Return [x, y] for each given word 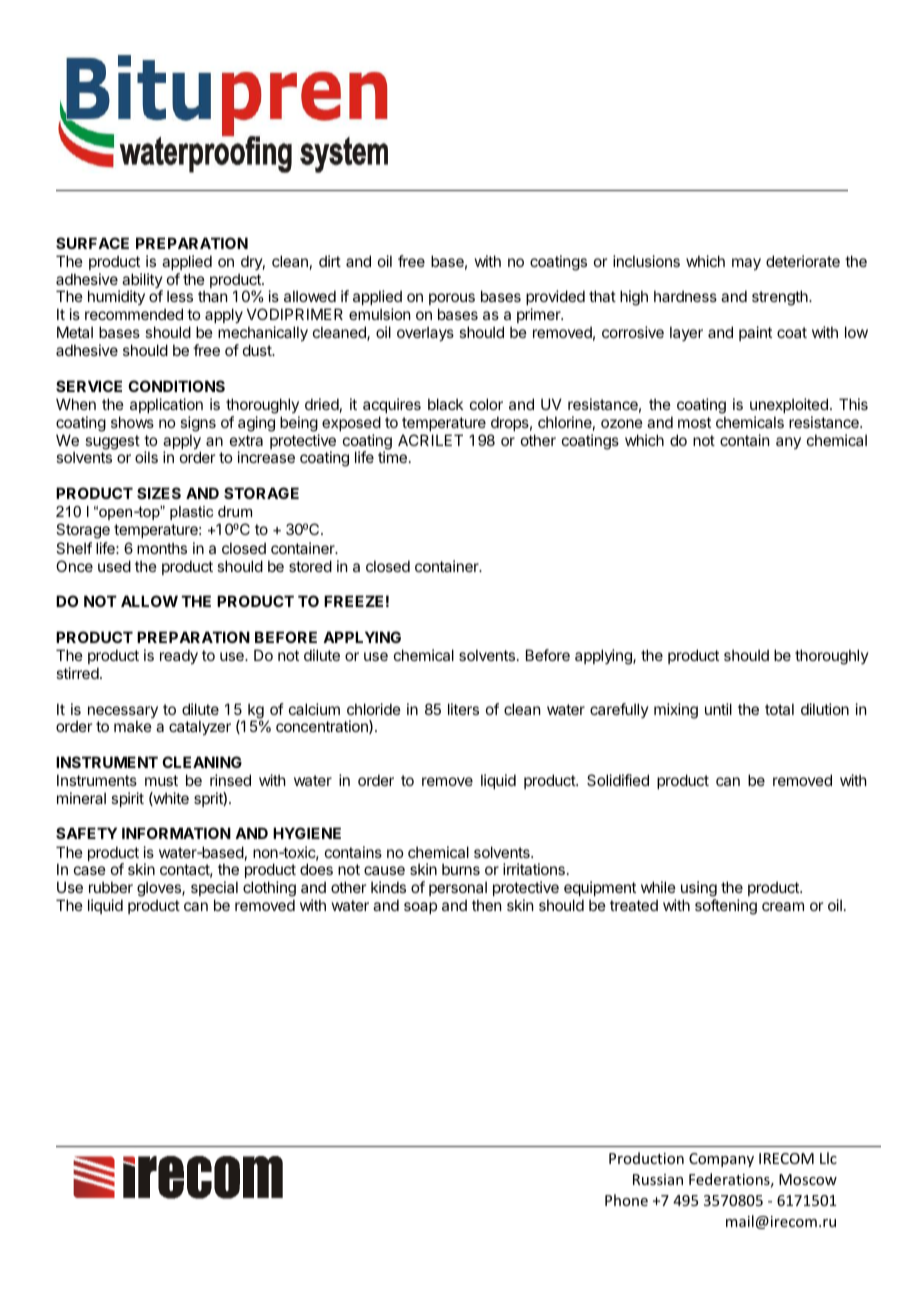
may [746, 264]
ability [142, 282]
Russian [658, 1179]
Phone [626, 1200]
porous [452, 301]
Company [721, 1160]
